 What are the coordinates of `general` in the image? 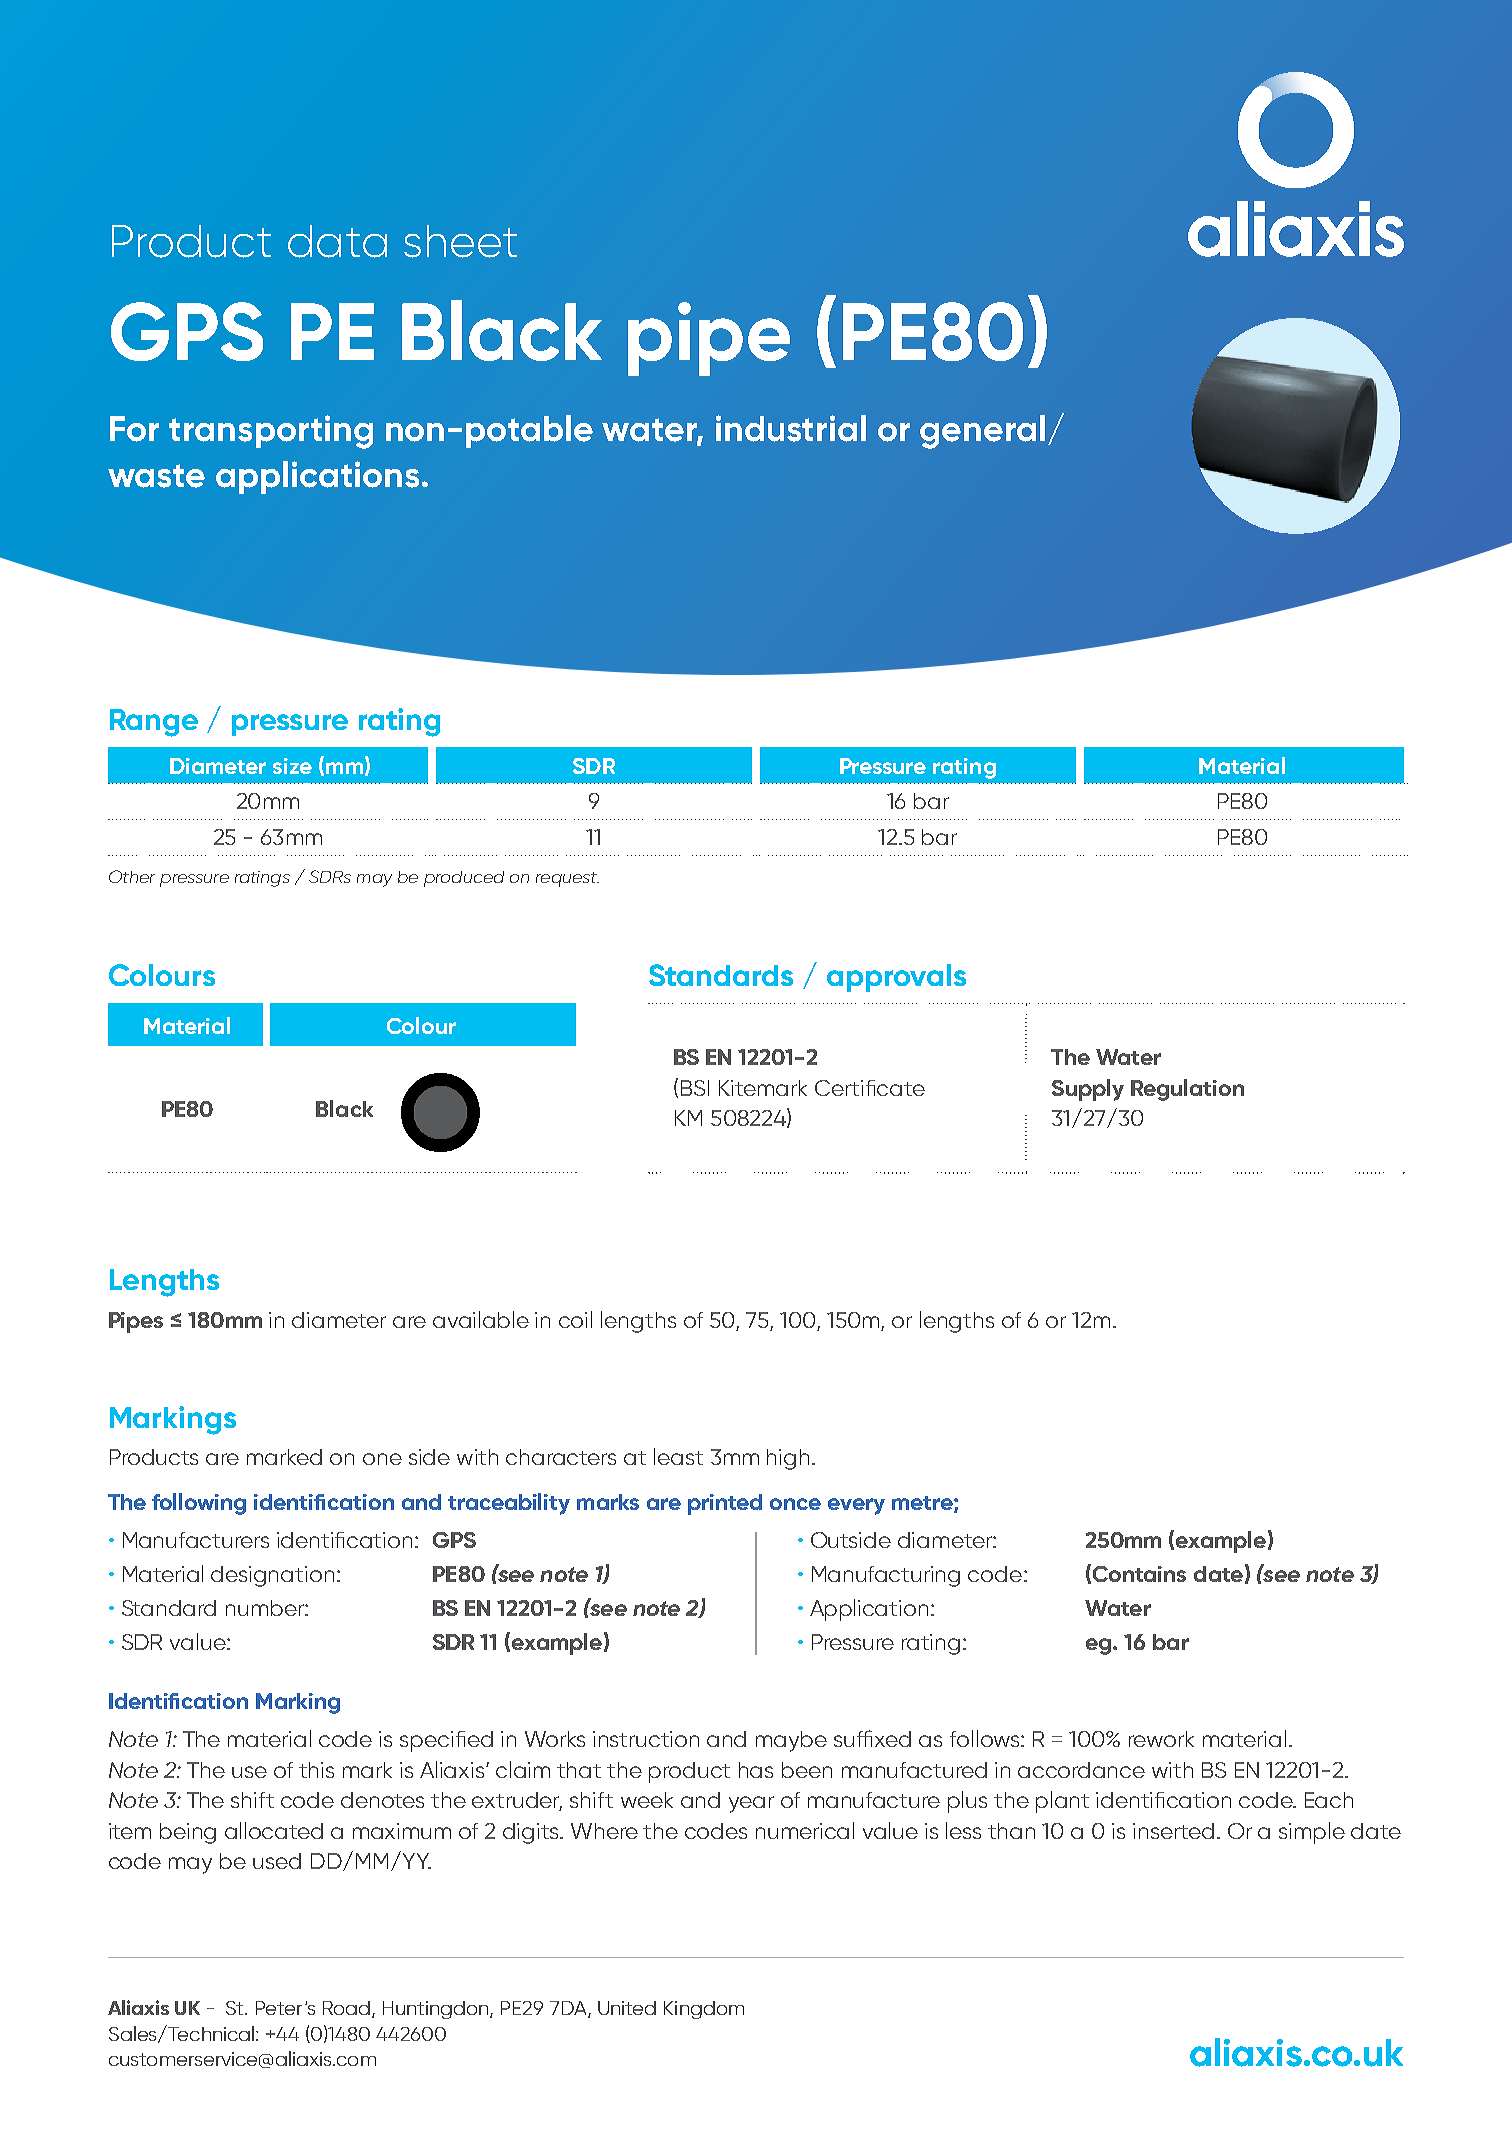 It's located at (982, 432).
